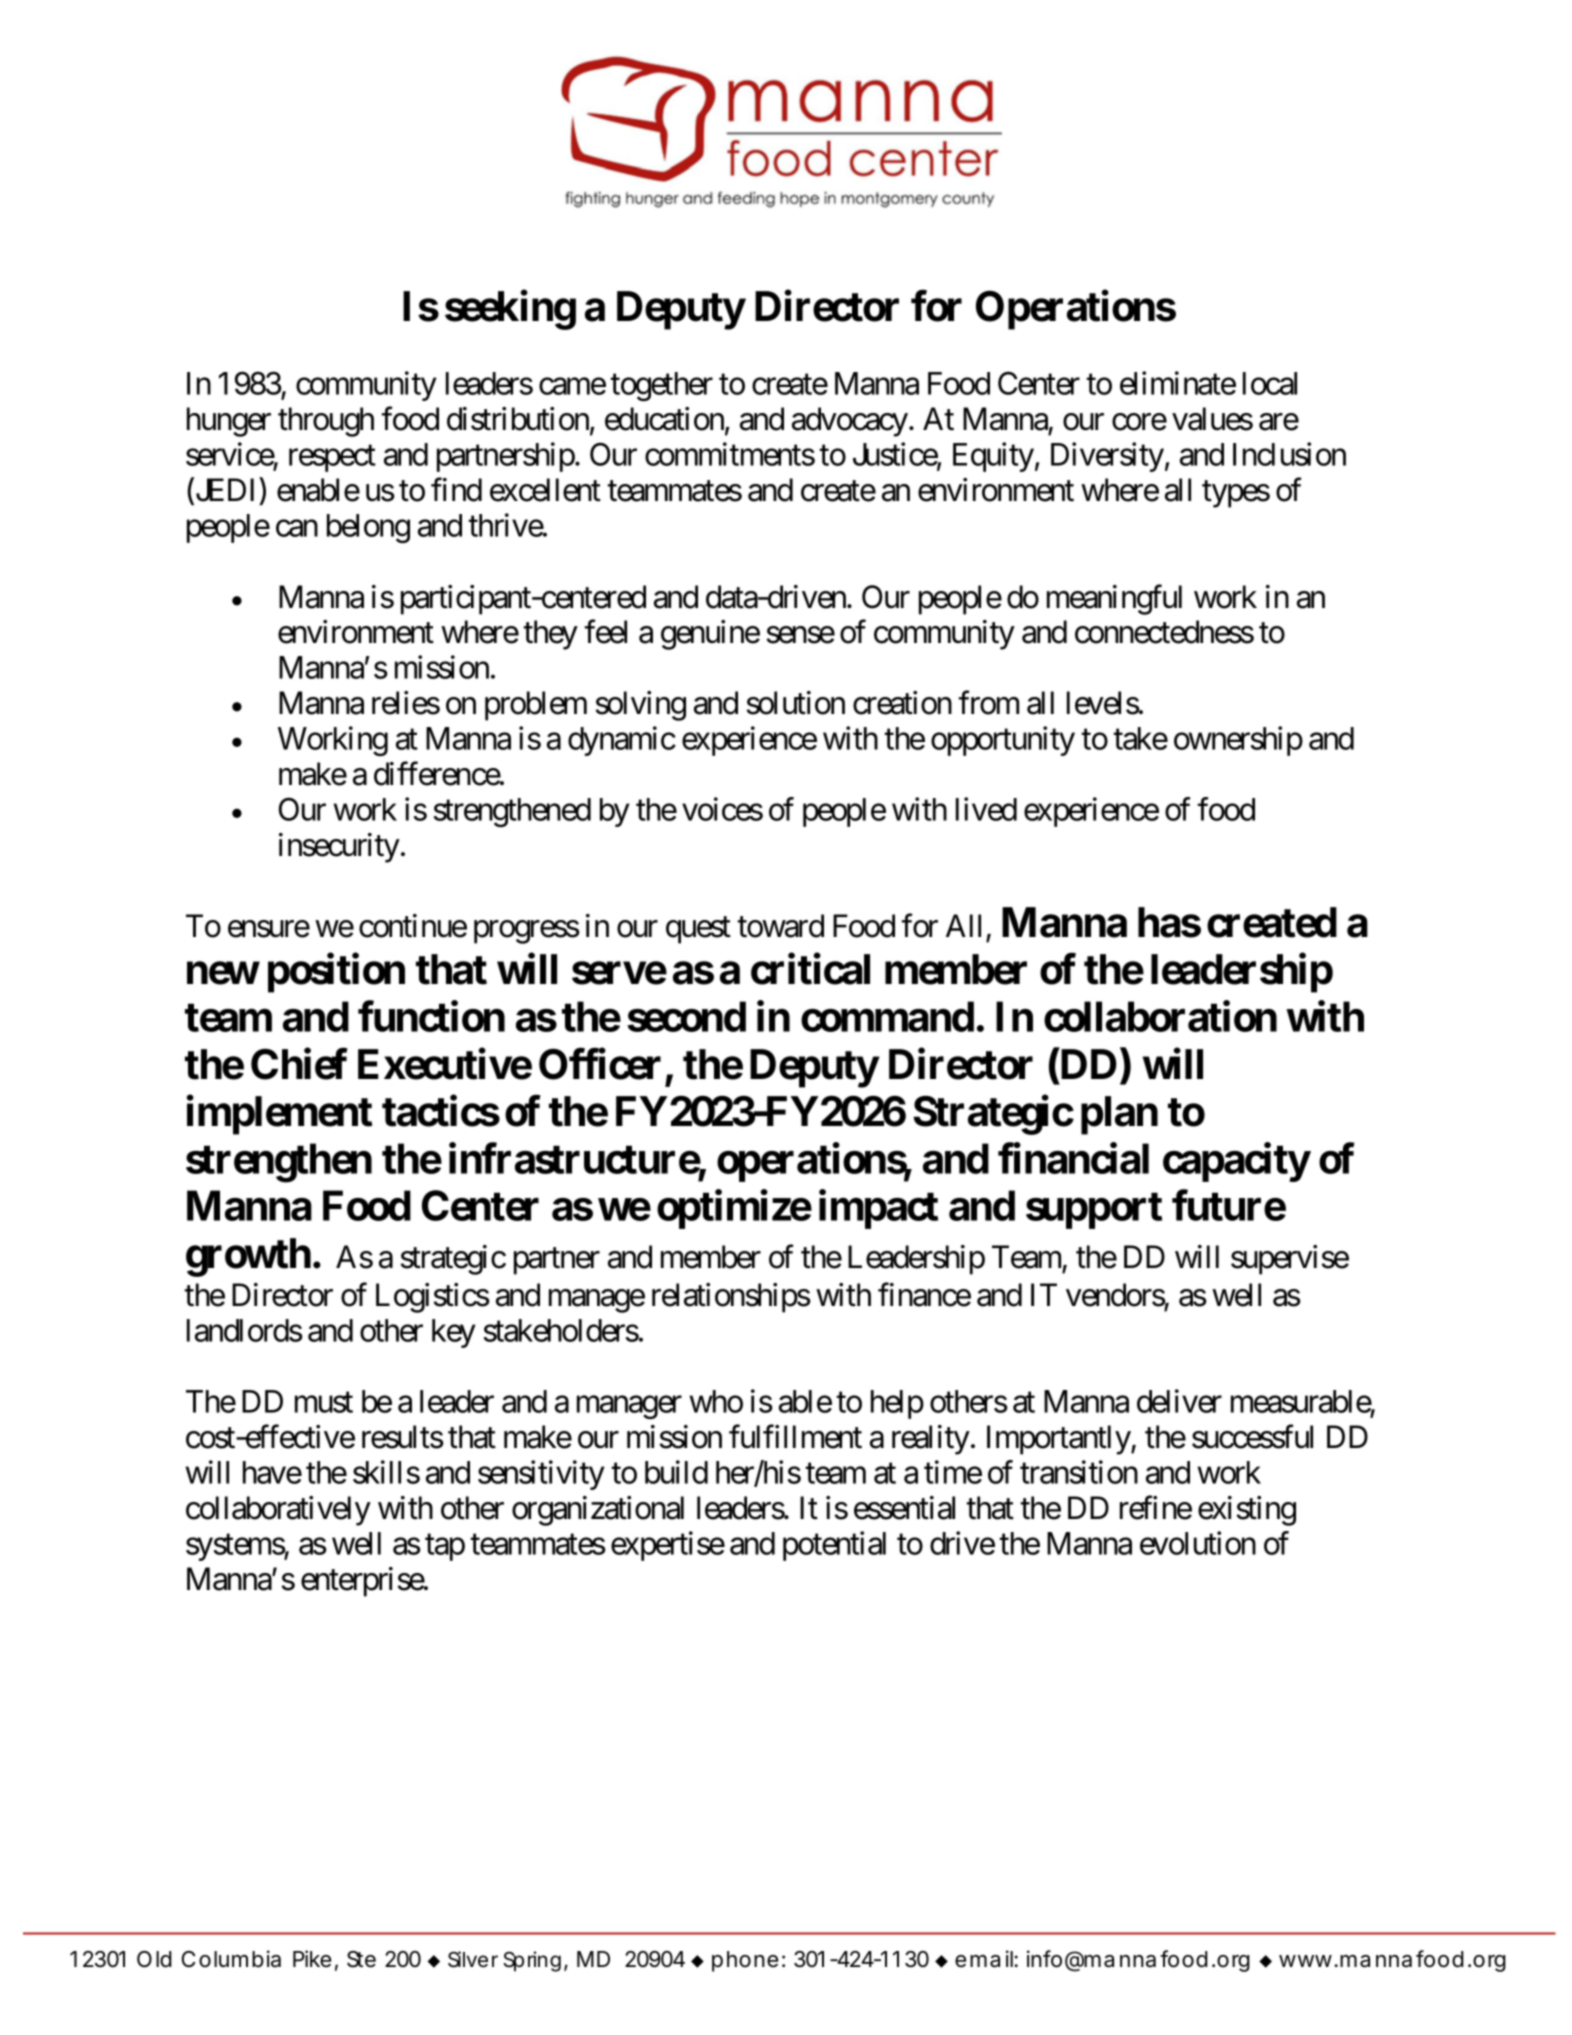 The width and height of the image is (1572, 2035). Describe the element at coordinates (1107, 457) in the image. I see `Diversity` at that location.
